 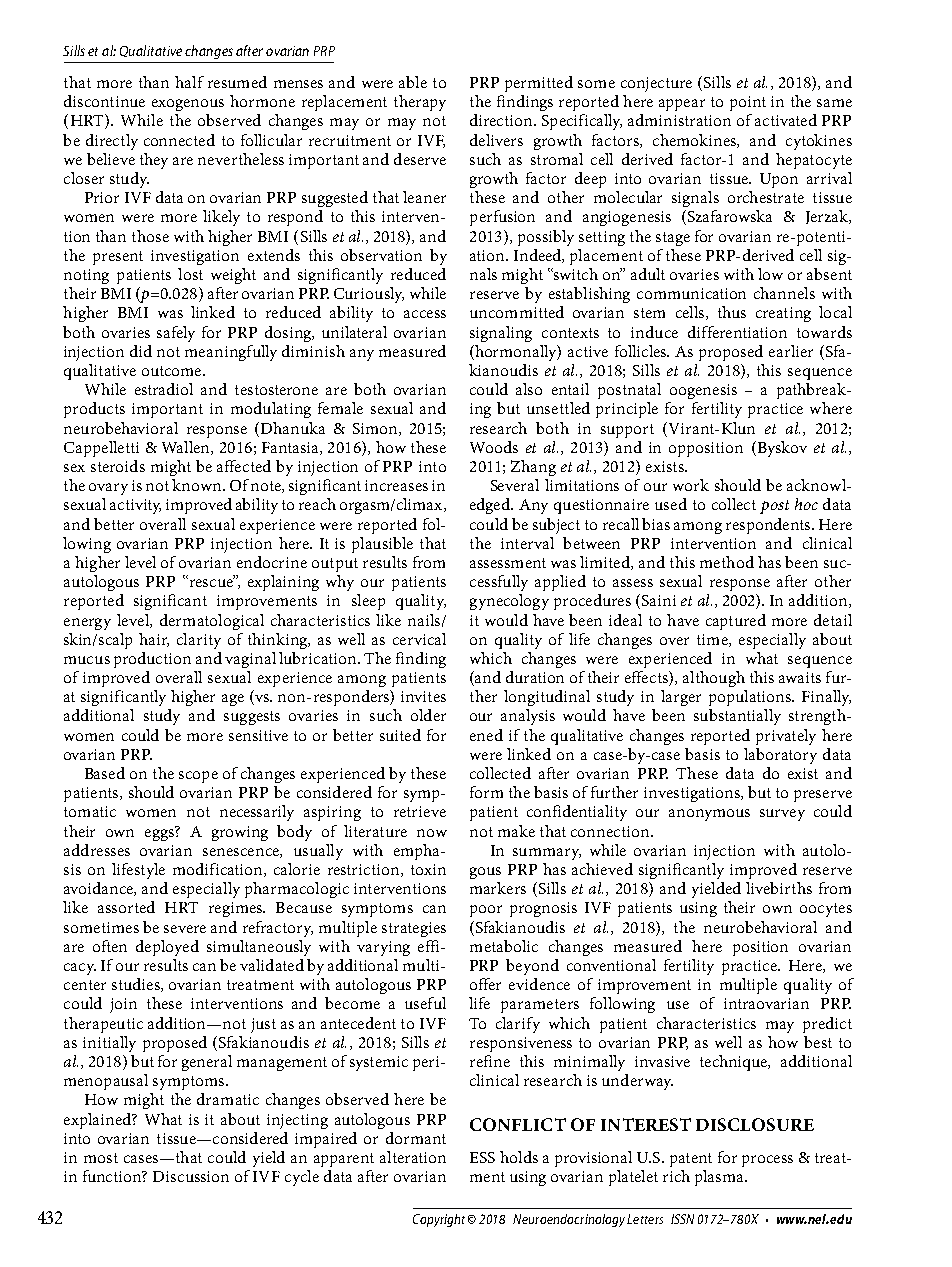 I want to click on holds, so click(x=519, y=1157).
